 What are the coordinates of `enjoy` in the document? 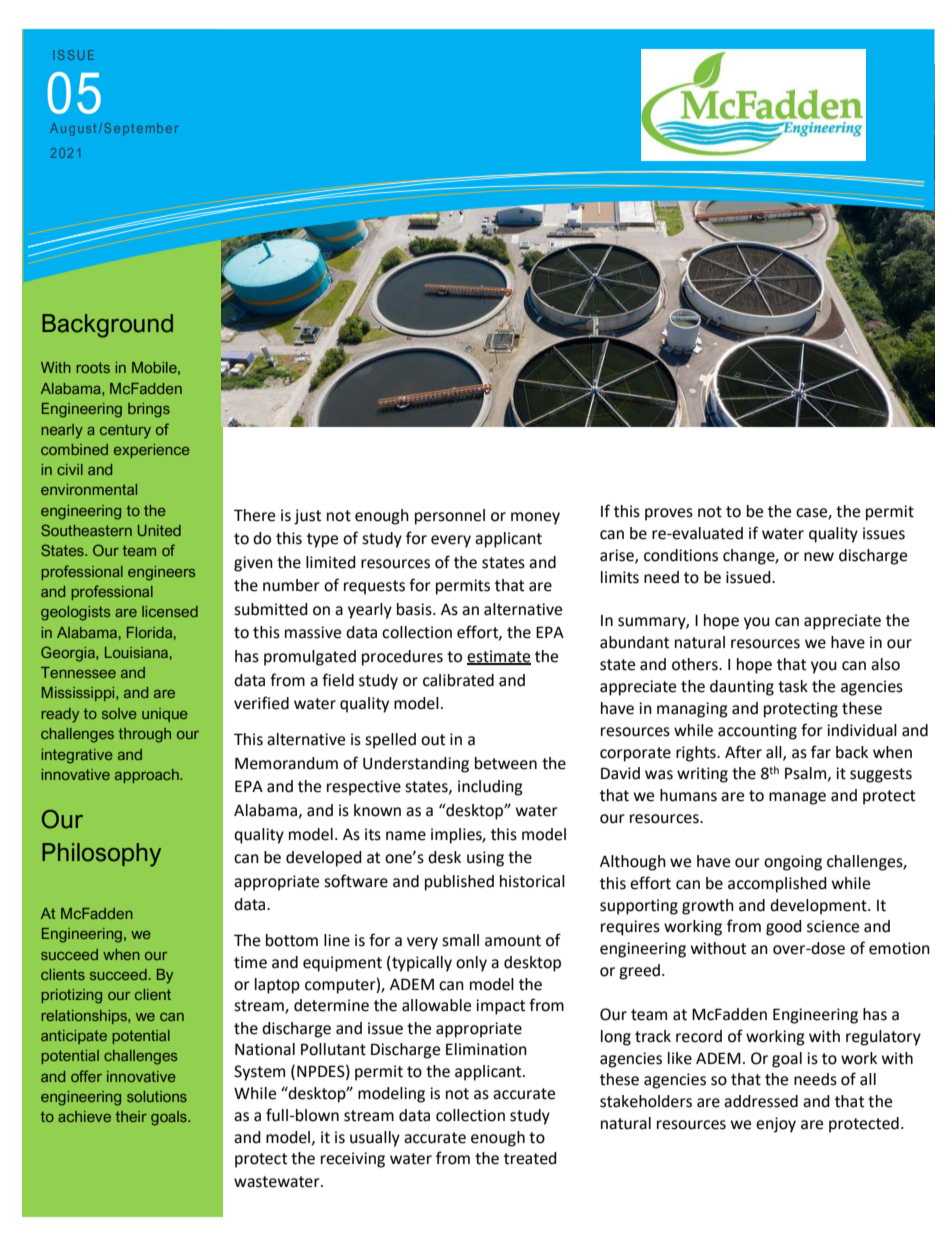 It's located at (776, 1125).
